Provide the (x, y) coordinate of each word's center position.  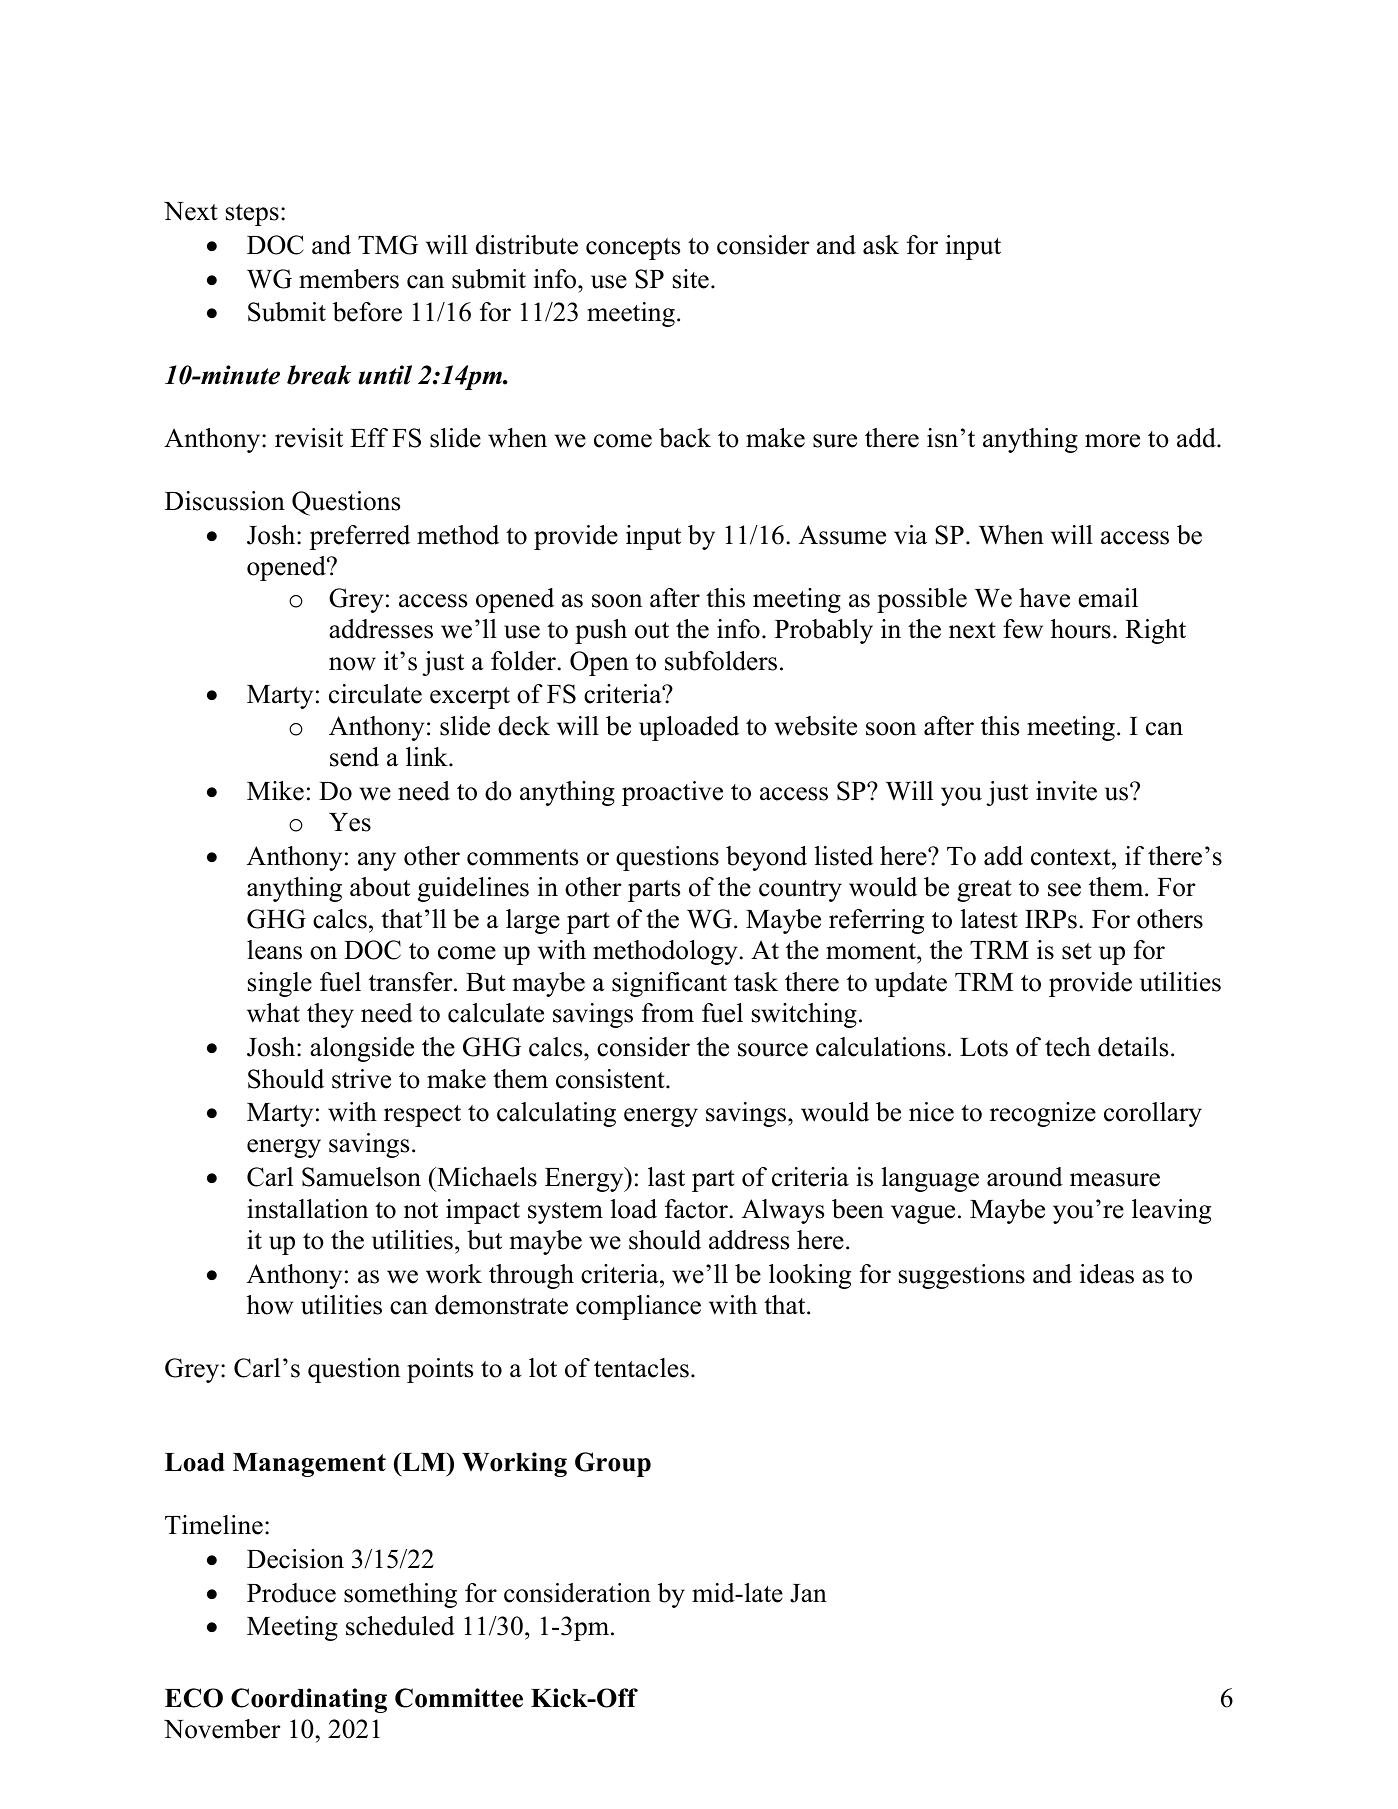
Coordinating (309, 1700)
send (354, 757)
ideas (1107, 1274)
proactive (672, 793)
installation (307, 1209)
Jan (808, 1593)
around (1025, 1177)
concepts (633, 249)
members (349, 279)
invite (1066, 791)
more (1112, 441)
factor (697, 1209)
